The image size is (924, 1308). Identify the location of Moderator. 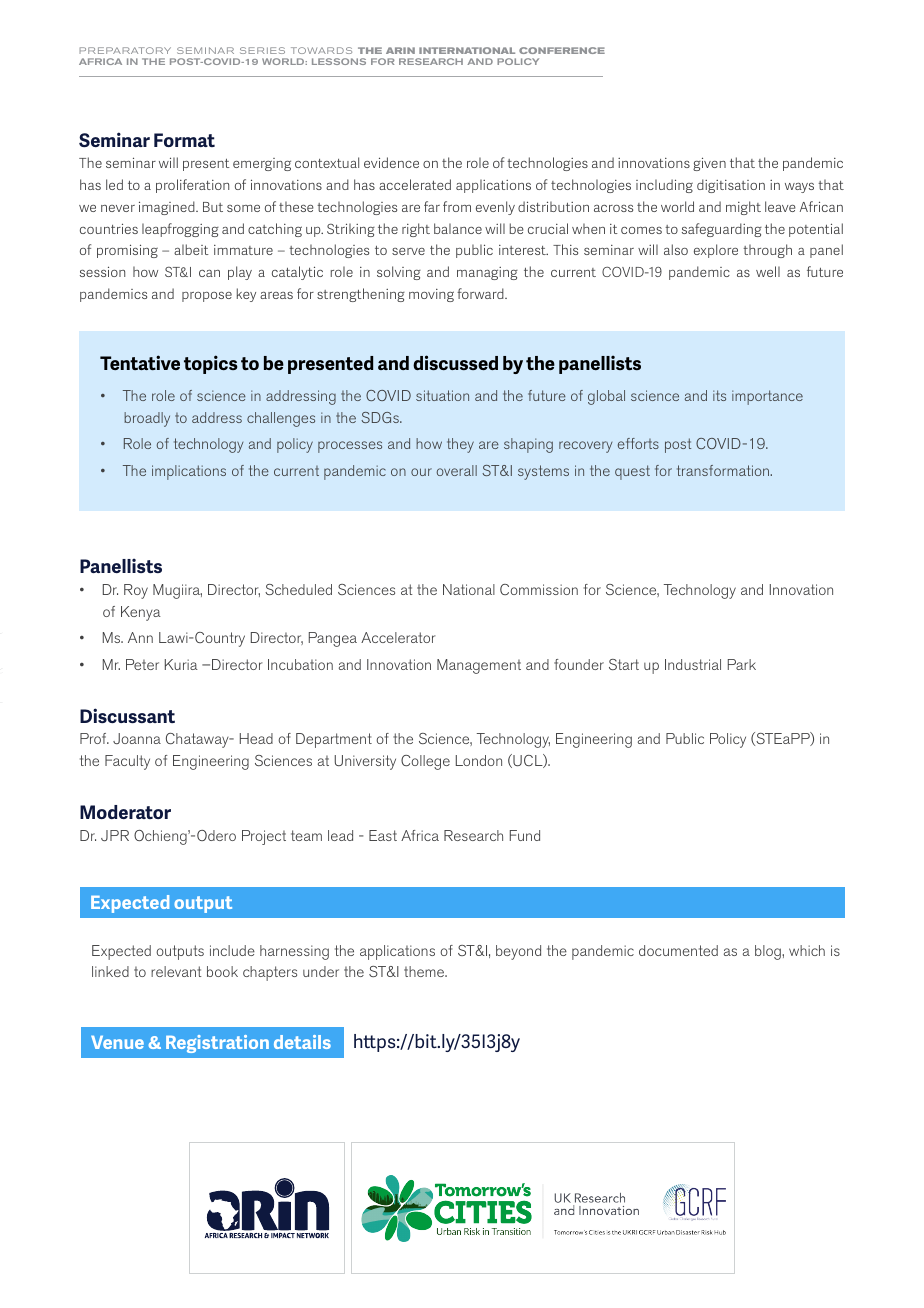
(125, 812).
